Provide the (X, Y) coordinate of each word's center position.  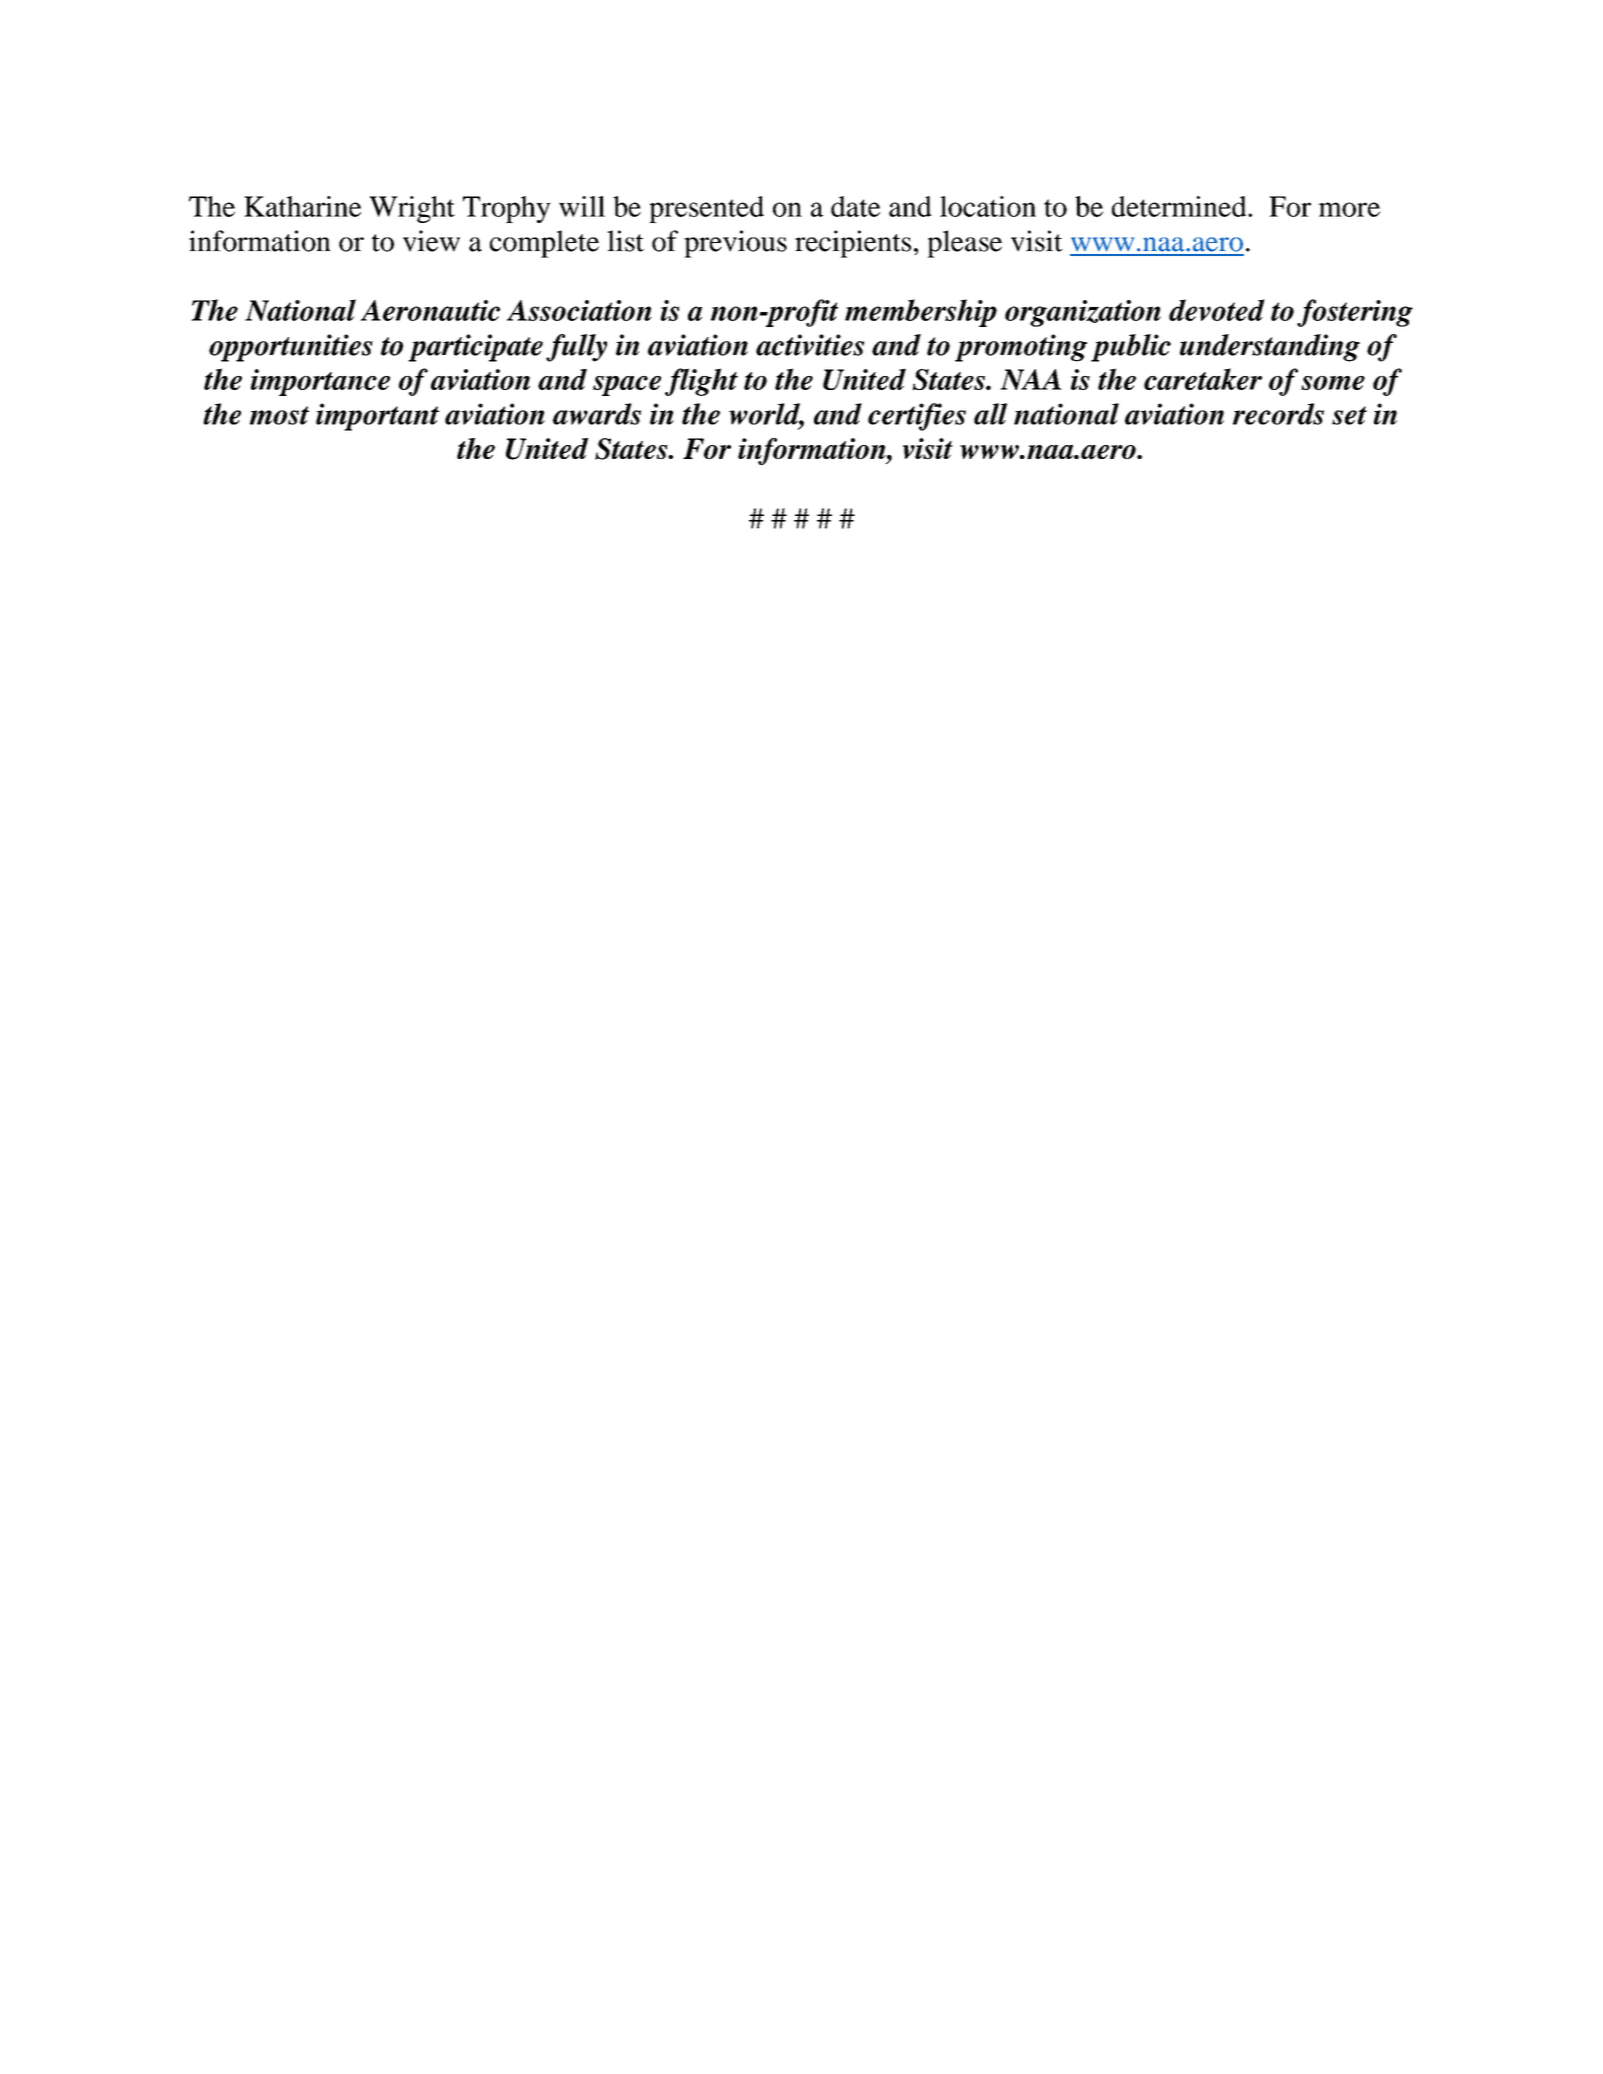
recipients (853, 244)
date (855, 206)
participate (475, 348)
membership (921, 313)
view (431, 241)
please (964, 244)
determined (1180, 206)
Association (579, 310)
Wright (412, 209)
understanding (1270, 348)
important (377, 417)
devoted (1217, 310)
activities (810, 345)
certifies (917, 417)
